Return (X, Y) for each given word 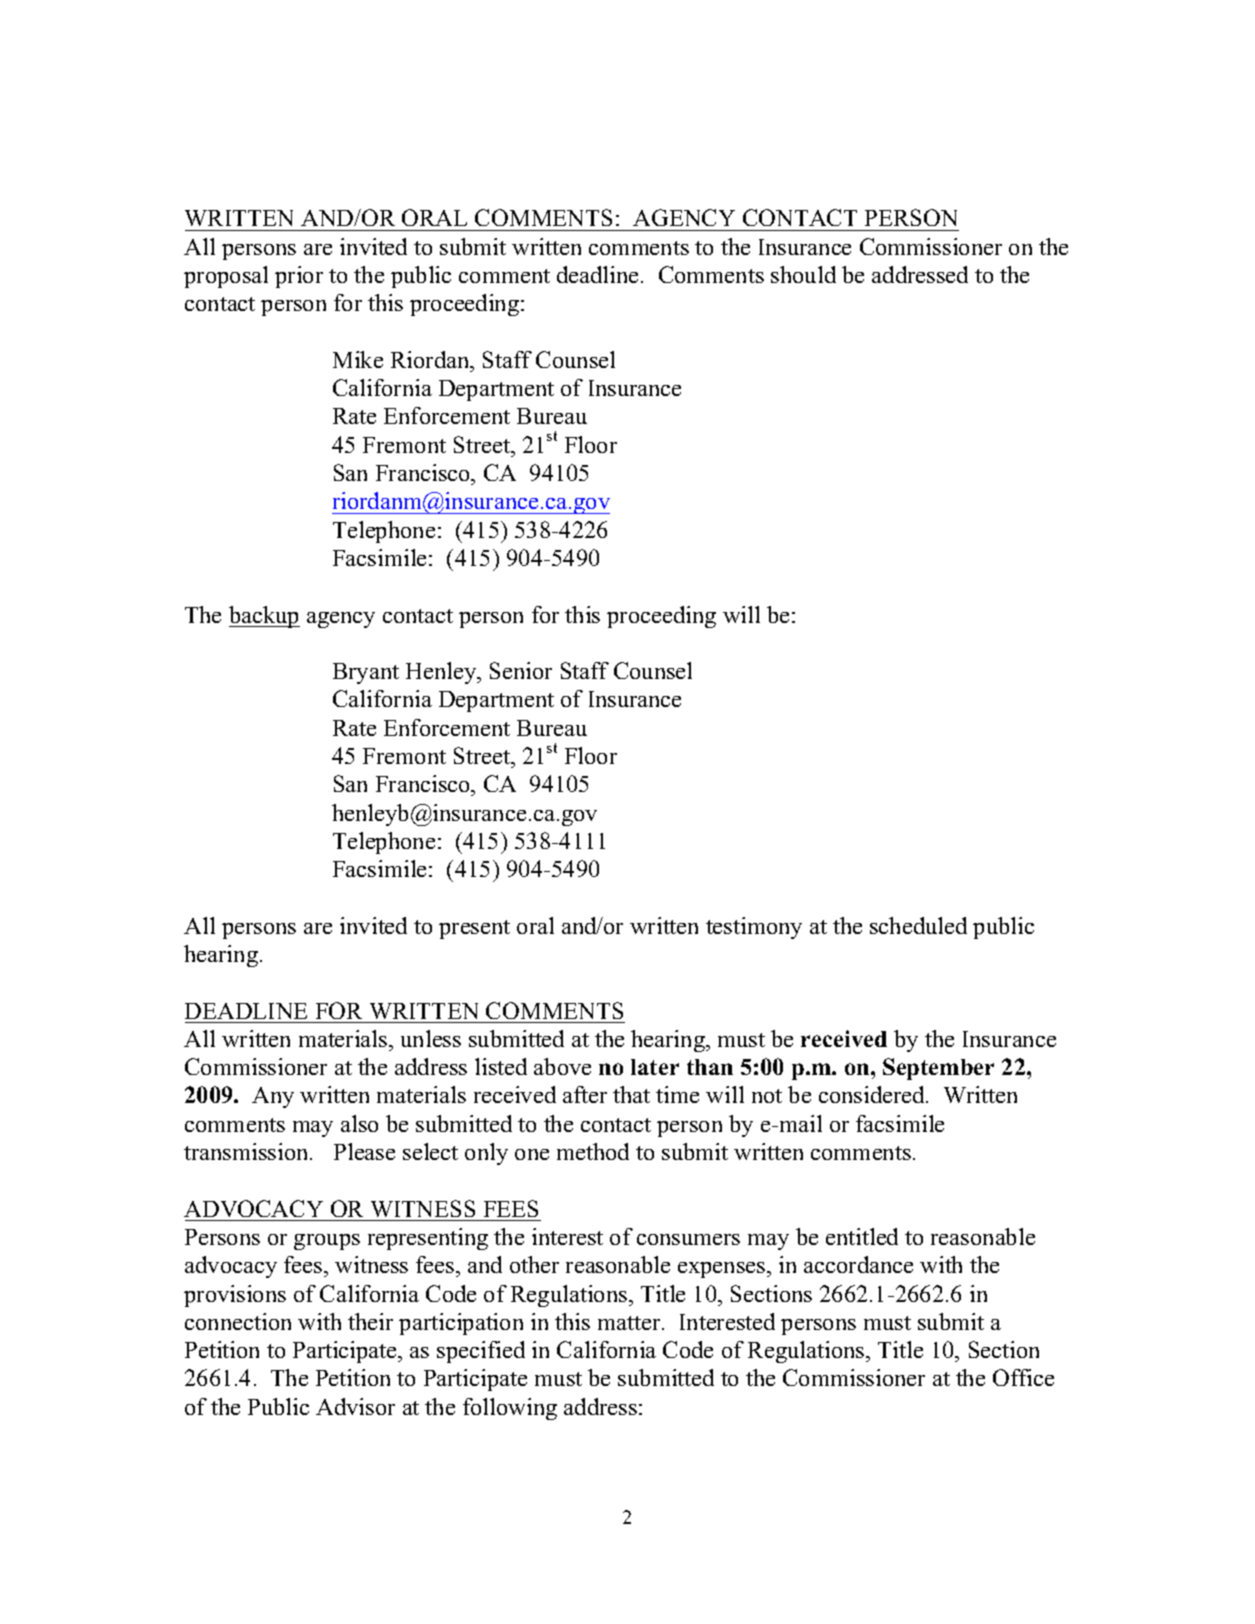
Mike (358, 359)
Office (1023, 1377)
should (803, 274)
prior (299, 277)
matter (630, 1323)
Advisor (355, 1406)
